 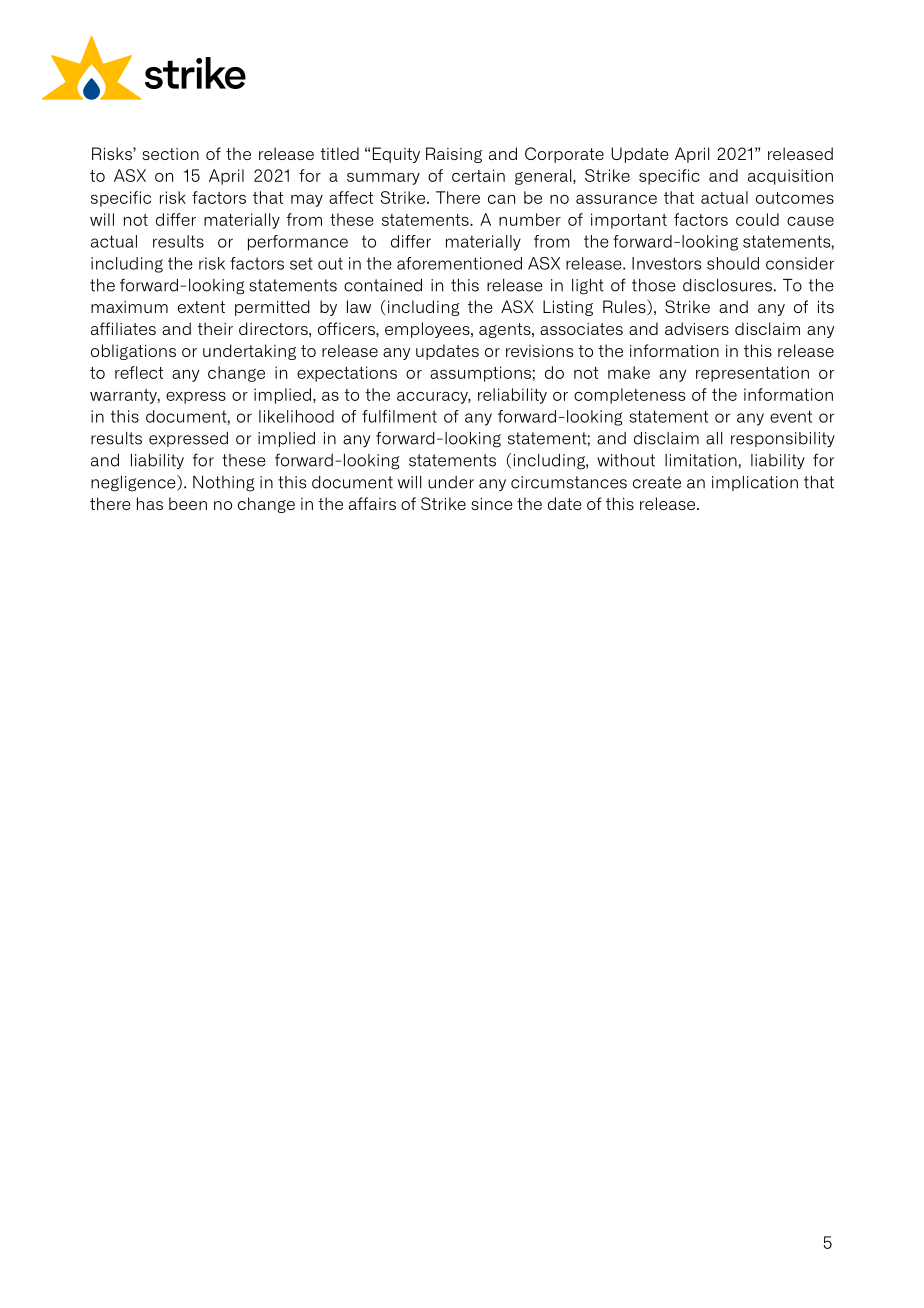 I want to click on their, so click(x=215, y=328).
